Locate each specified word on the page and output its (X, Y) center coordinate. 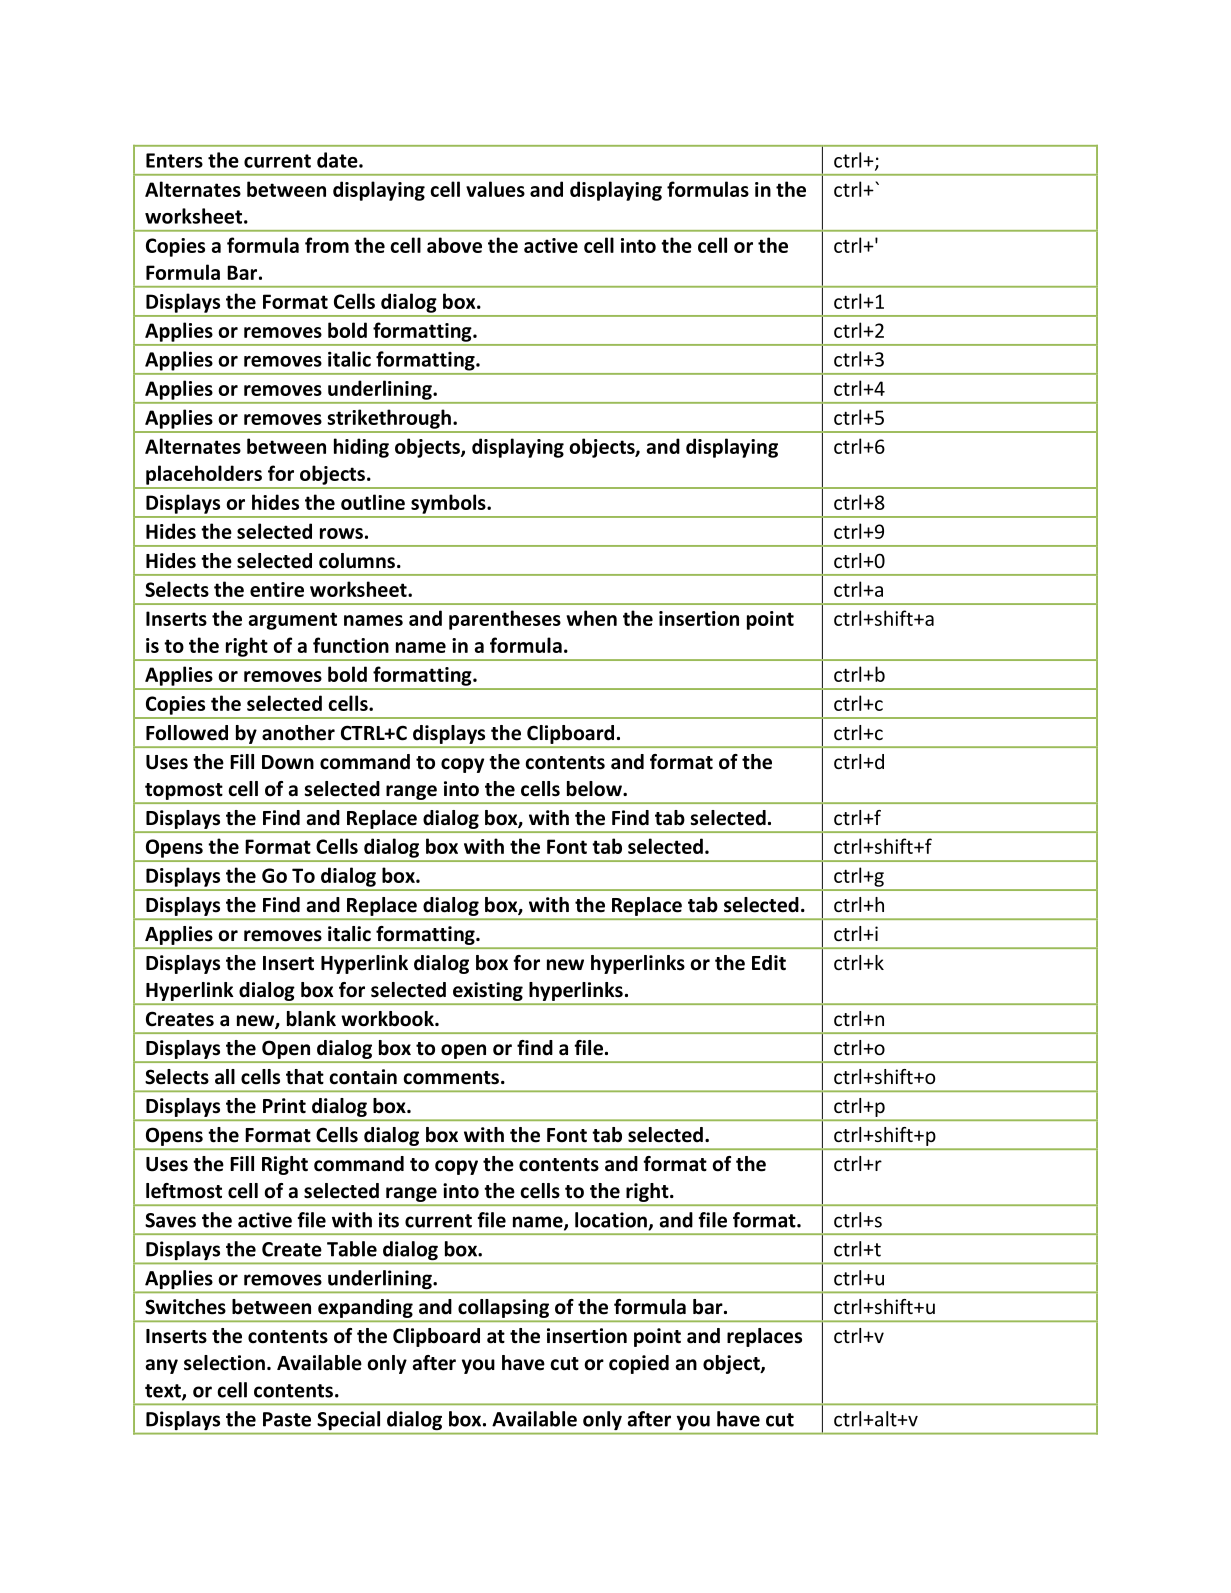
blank (311, 1019)
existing (488, 991)
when (591, 618)
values (495, 189)
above (454, 245)
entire (277, 589)
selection (224, 1363)
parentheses (505, 620)
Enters (174, 160)
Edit (769, 963)
